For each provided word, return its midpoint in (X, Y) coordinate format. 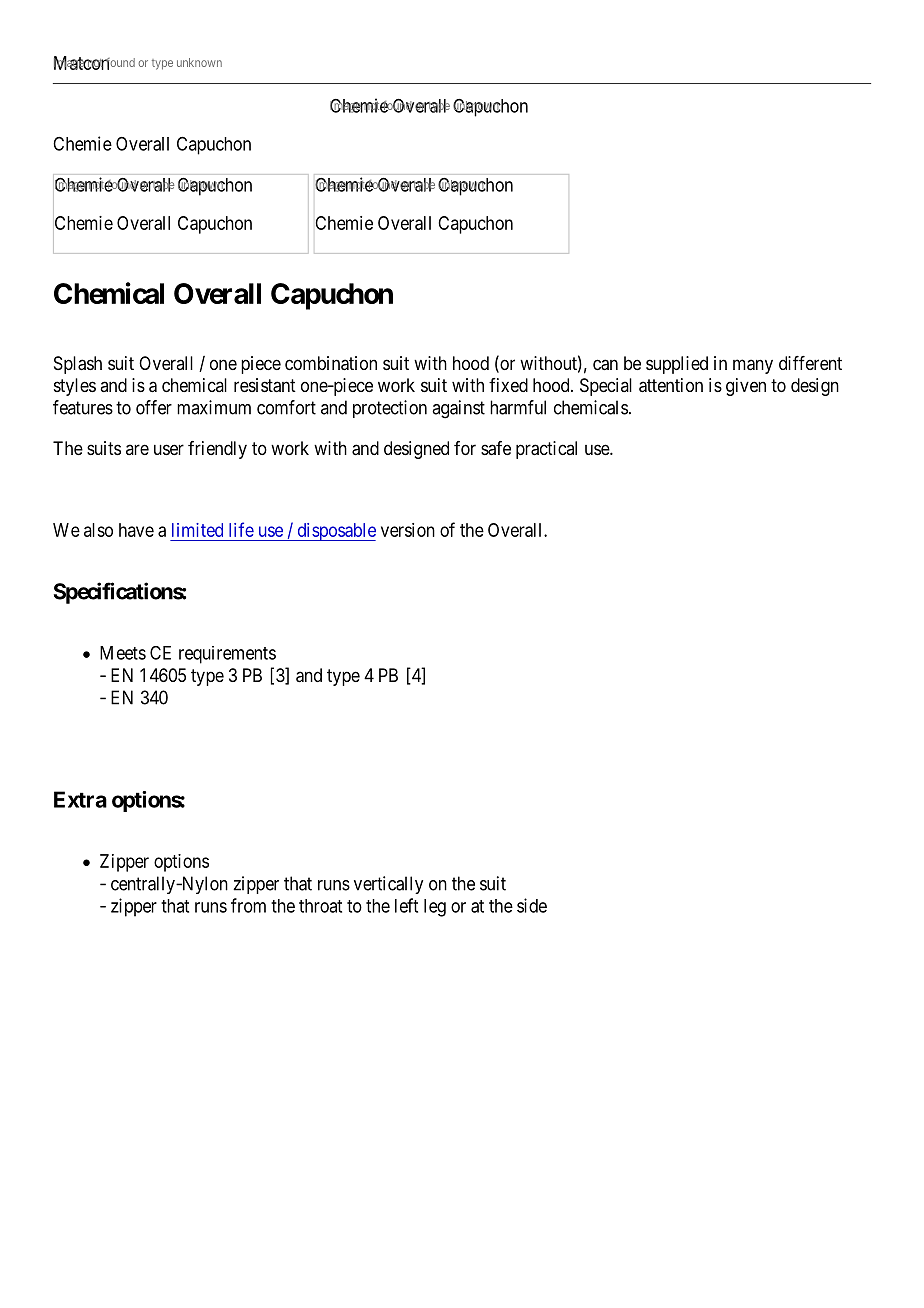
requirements (227, 655)
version (408, 530)
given (746, 387)
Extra (80, 799)
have (136, 530)
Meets (123, 653)
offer (154, 407)
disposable (335, 532)
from (248, 905)
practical (546, 450)
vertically (388, 885)
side (532, 905)
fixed (508, 385)
